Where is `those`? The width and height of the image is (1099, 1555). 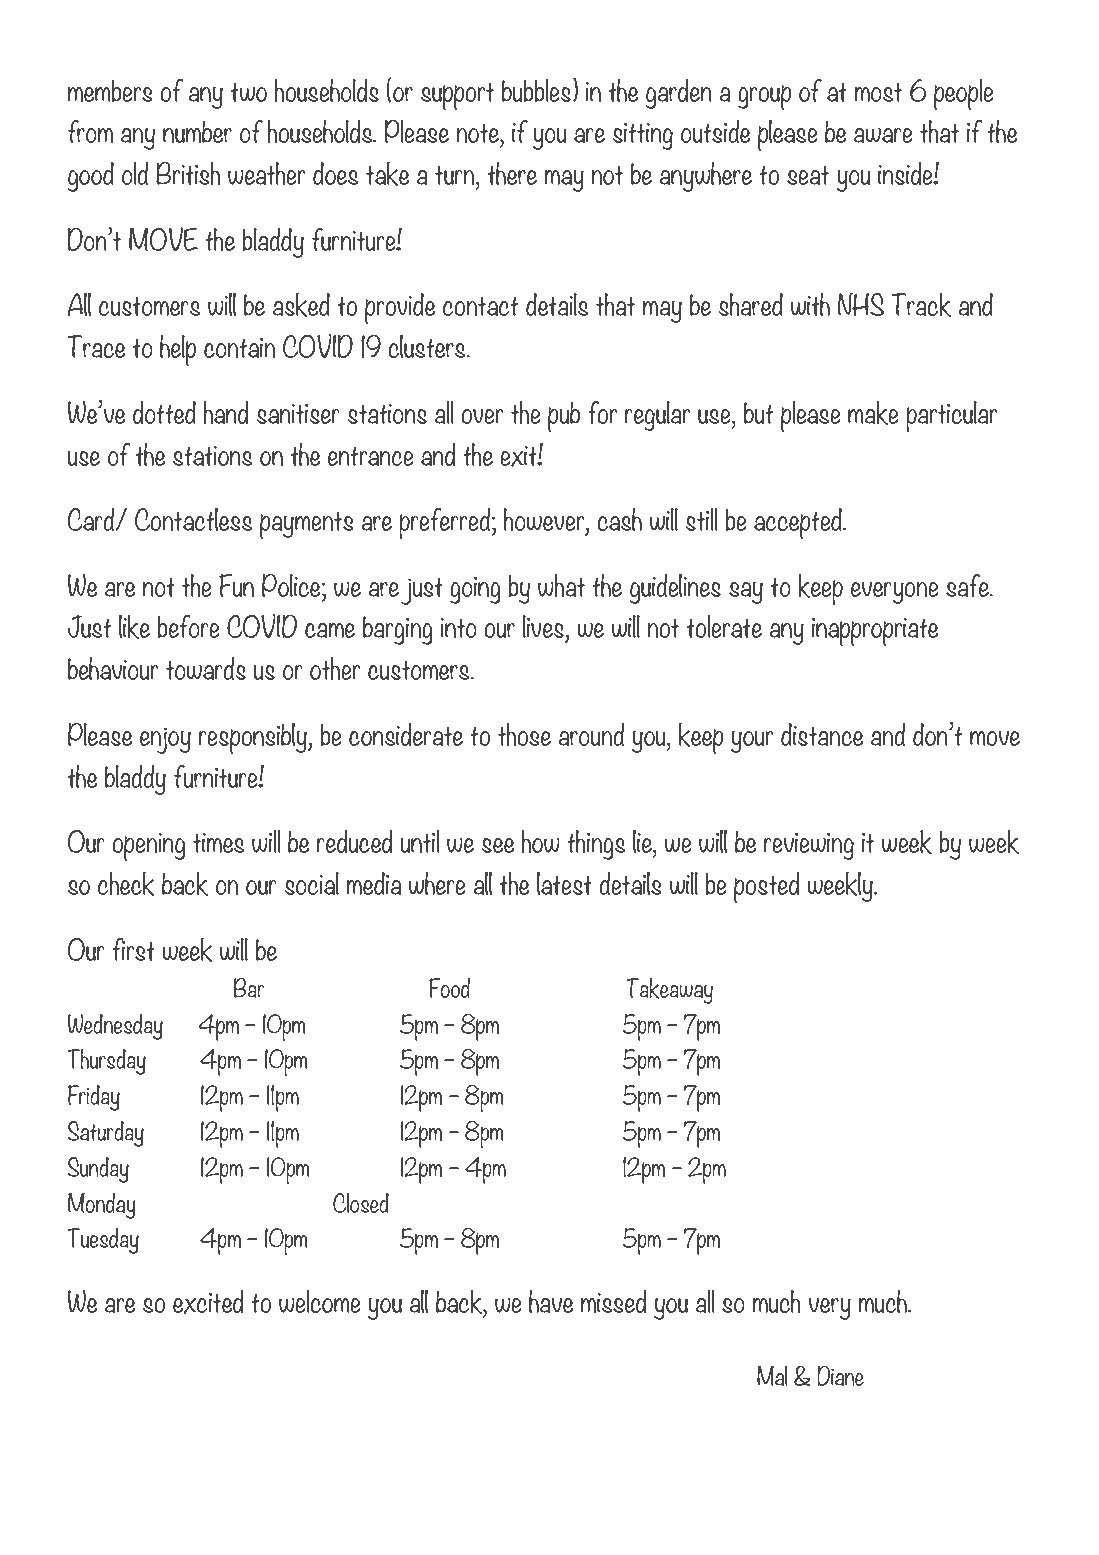 those is located at coordinates (524, 734).
